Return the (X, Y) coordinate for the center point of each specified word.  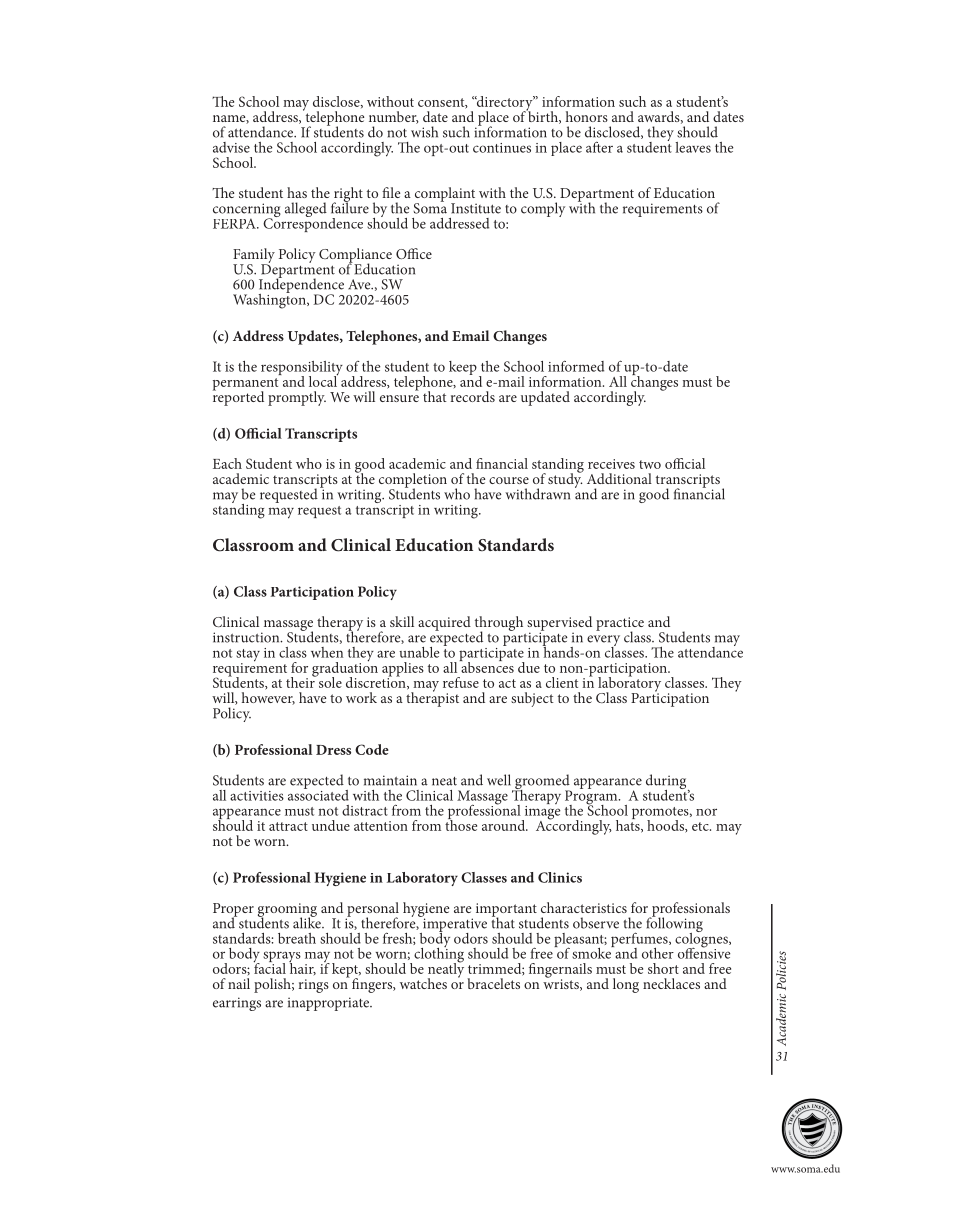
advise (231, 147)
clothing (439, 955)
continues (502, 148)
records (473, 396)
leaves (693, 147)
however (268, 698)
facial (269, 967)
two (650, 464)
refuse (461, 682)
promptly (297, 398)
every (603, 642)
